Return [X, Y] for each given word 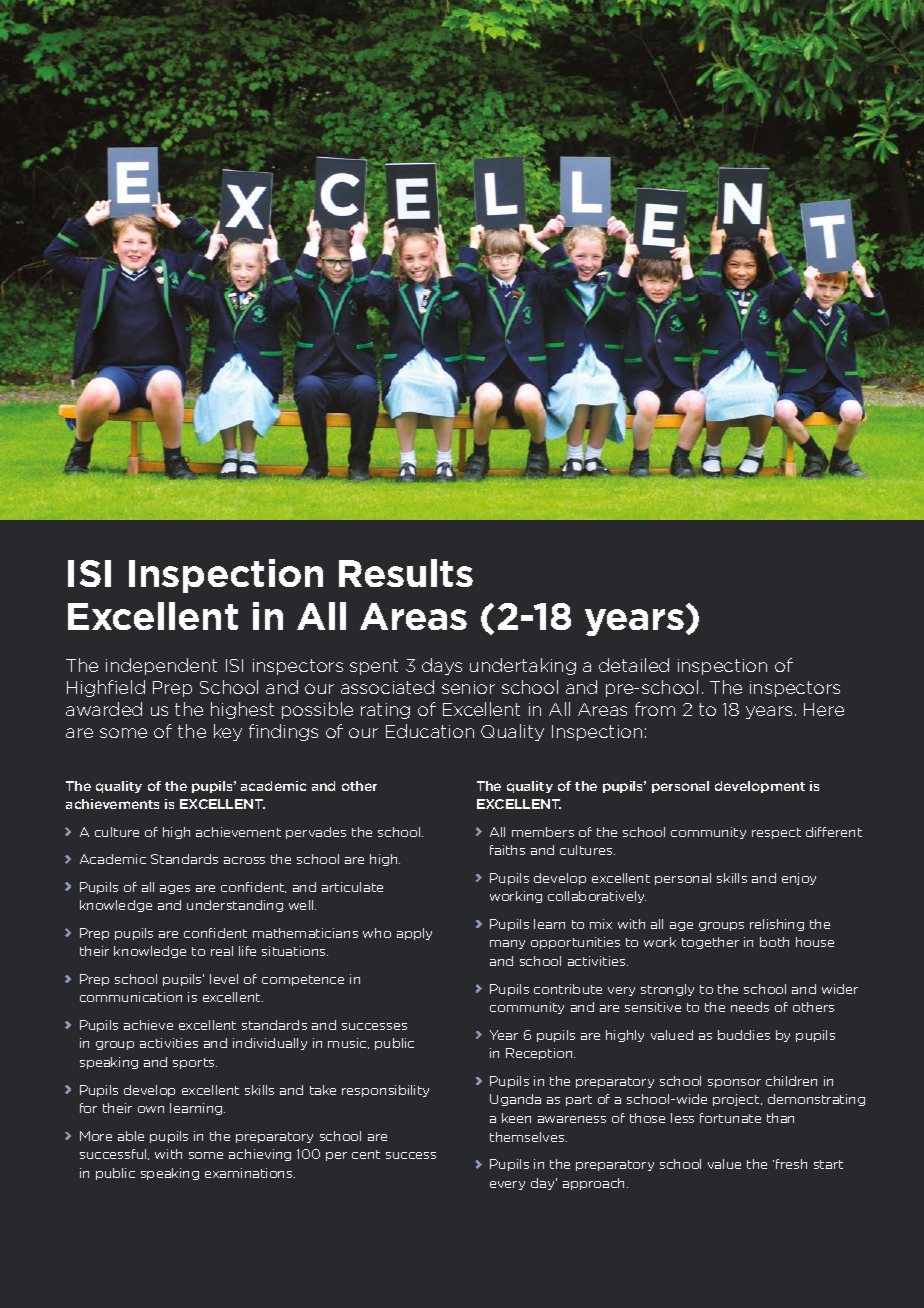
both [774, 942]
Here [824, 709]
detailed [634, 665]
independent [161, 666]
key [228, 732]
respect [776, 833]
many [507, 944]
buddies [744, 1035]
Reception [540, 1054]
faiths [507, 850]
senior [468, 687]
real [222, 951]
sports [195, 1063]
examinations [250, 1173]
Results [406, 573]
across [244, 860]
